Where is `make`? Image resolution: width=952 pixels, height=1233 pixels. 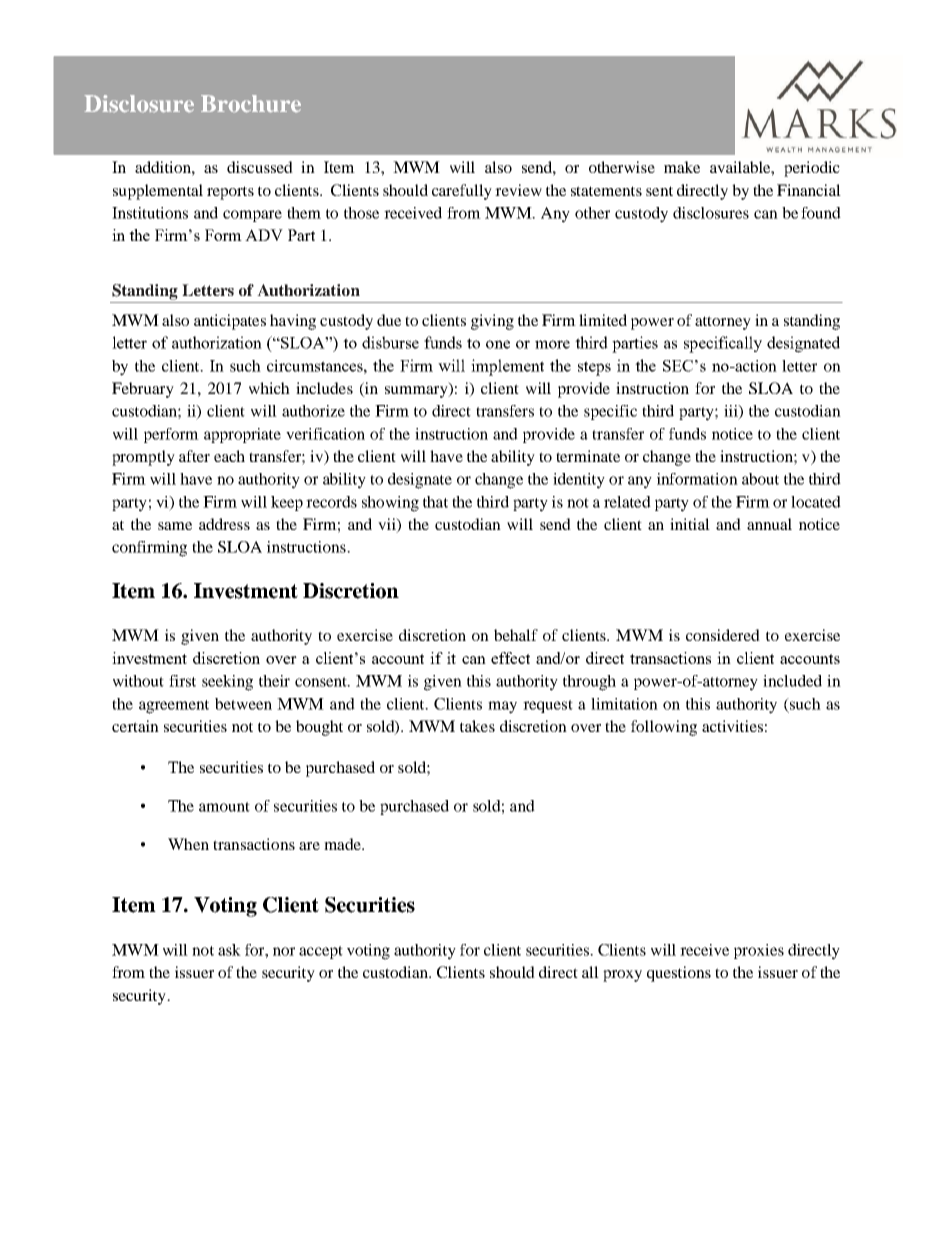 make is located at coordinates (682, 167).
